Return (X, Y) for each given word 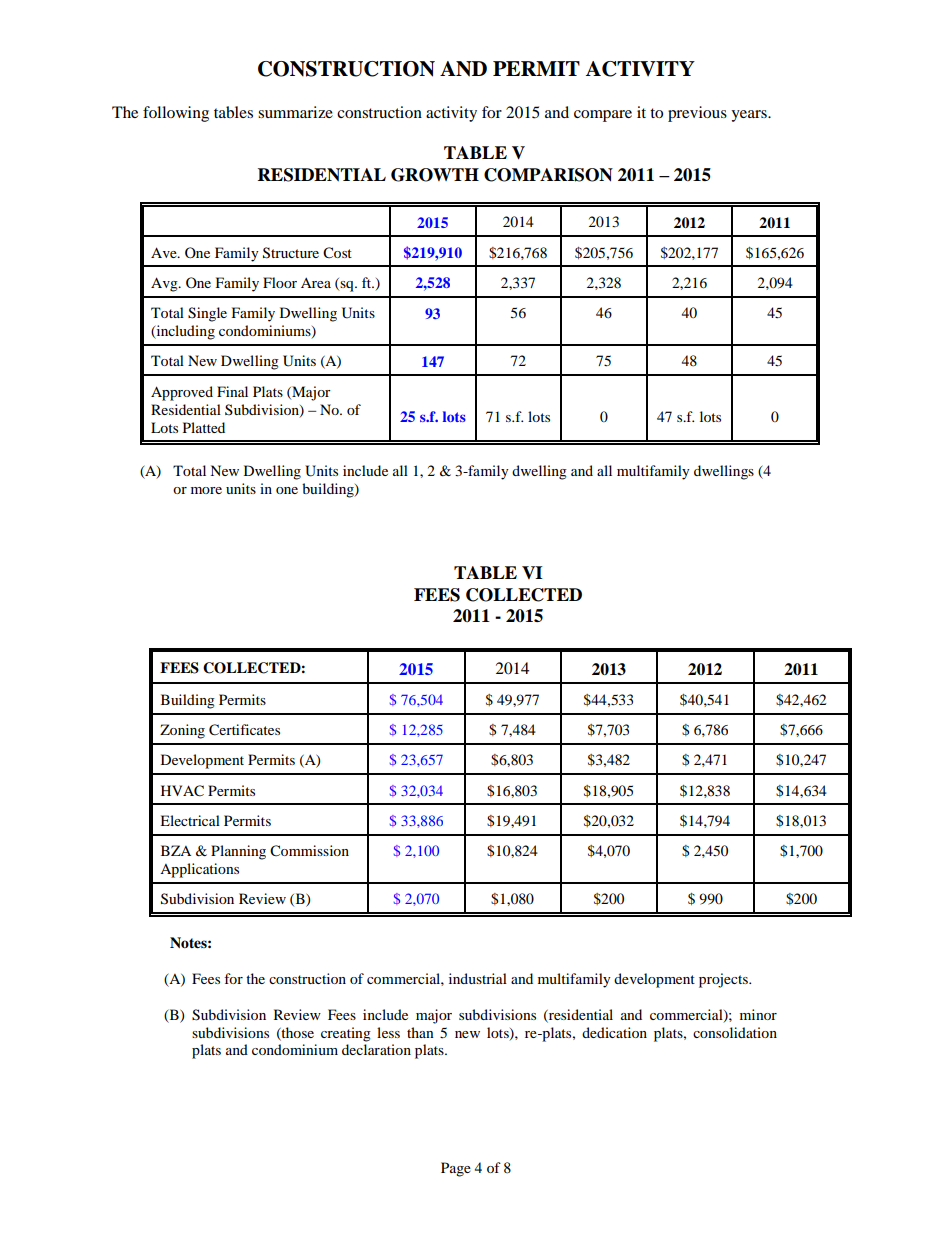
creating (346, 1034)
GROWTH (435, 175)
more (206, 490)
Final (232, 391)
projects (724, 980)
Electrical (190, 820)
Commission (309, 851)
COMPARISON (548, 175)
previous (697, 114)
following (176, 114)
